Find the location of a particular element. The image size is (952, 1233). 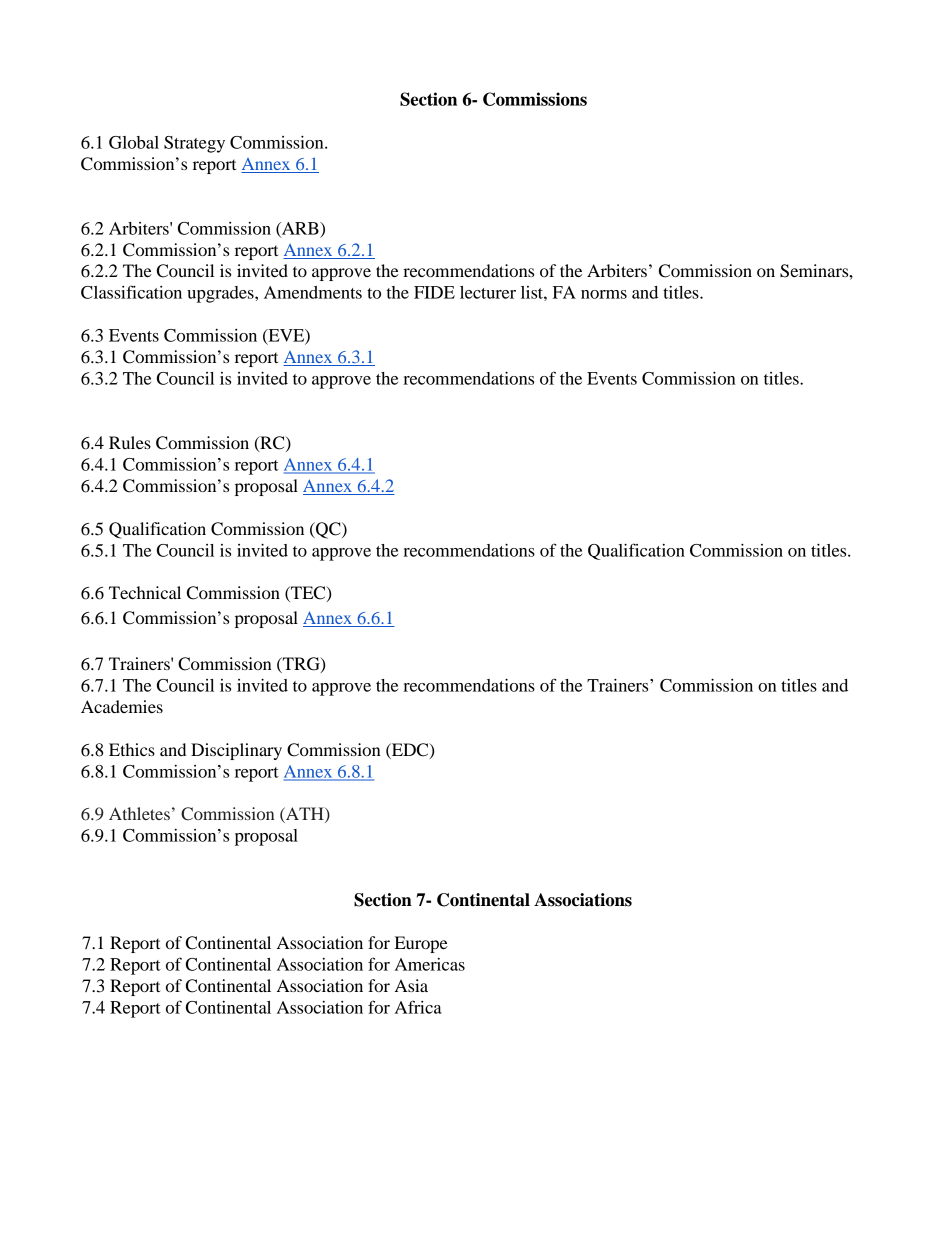

Academies is located at coordinates (122, 706).
